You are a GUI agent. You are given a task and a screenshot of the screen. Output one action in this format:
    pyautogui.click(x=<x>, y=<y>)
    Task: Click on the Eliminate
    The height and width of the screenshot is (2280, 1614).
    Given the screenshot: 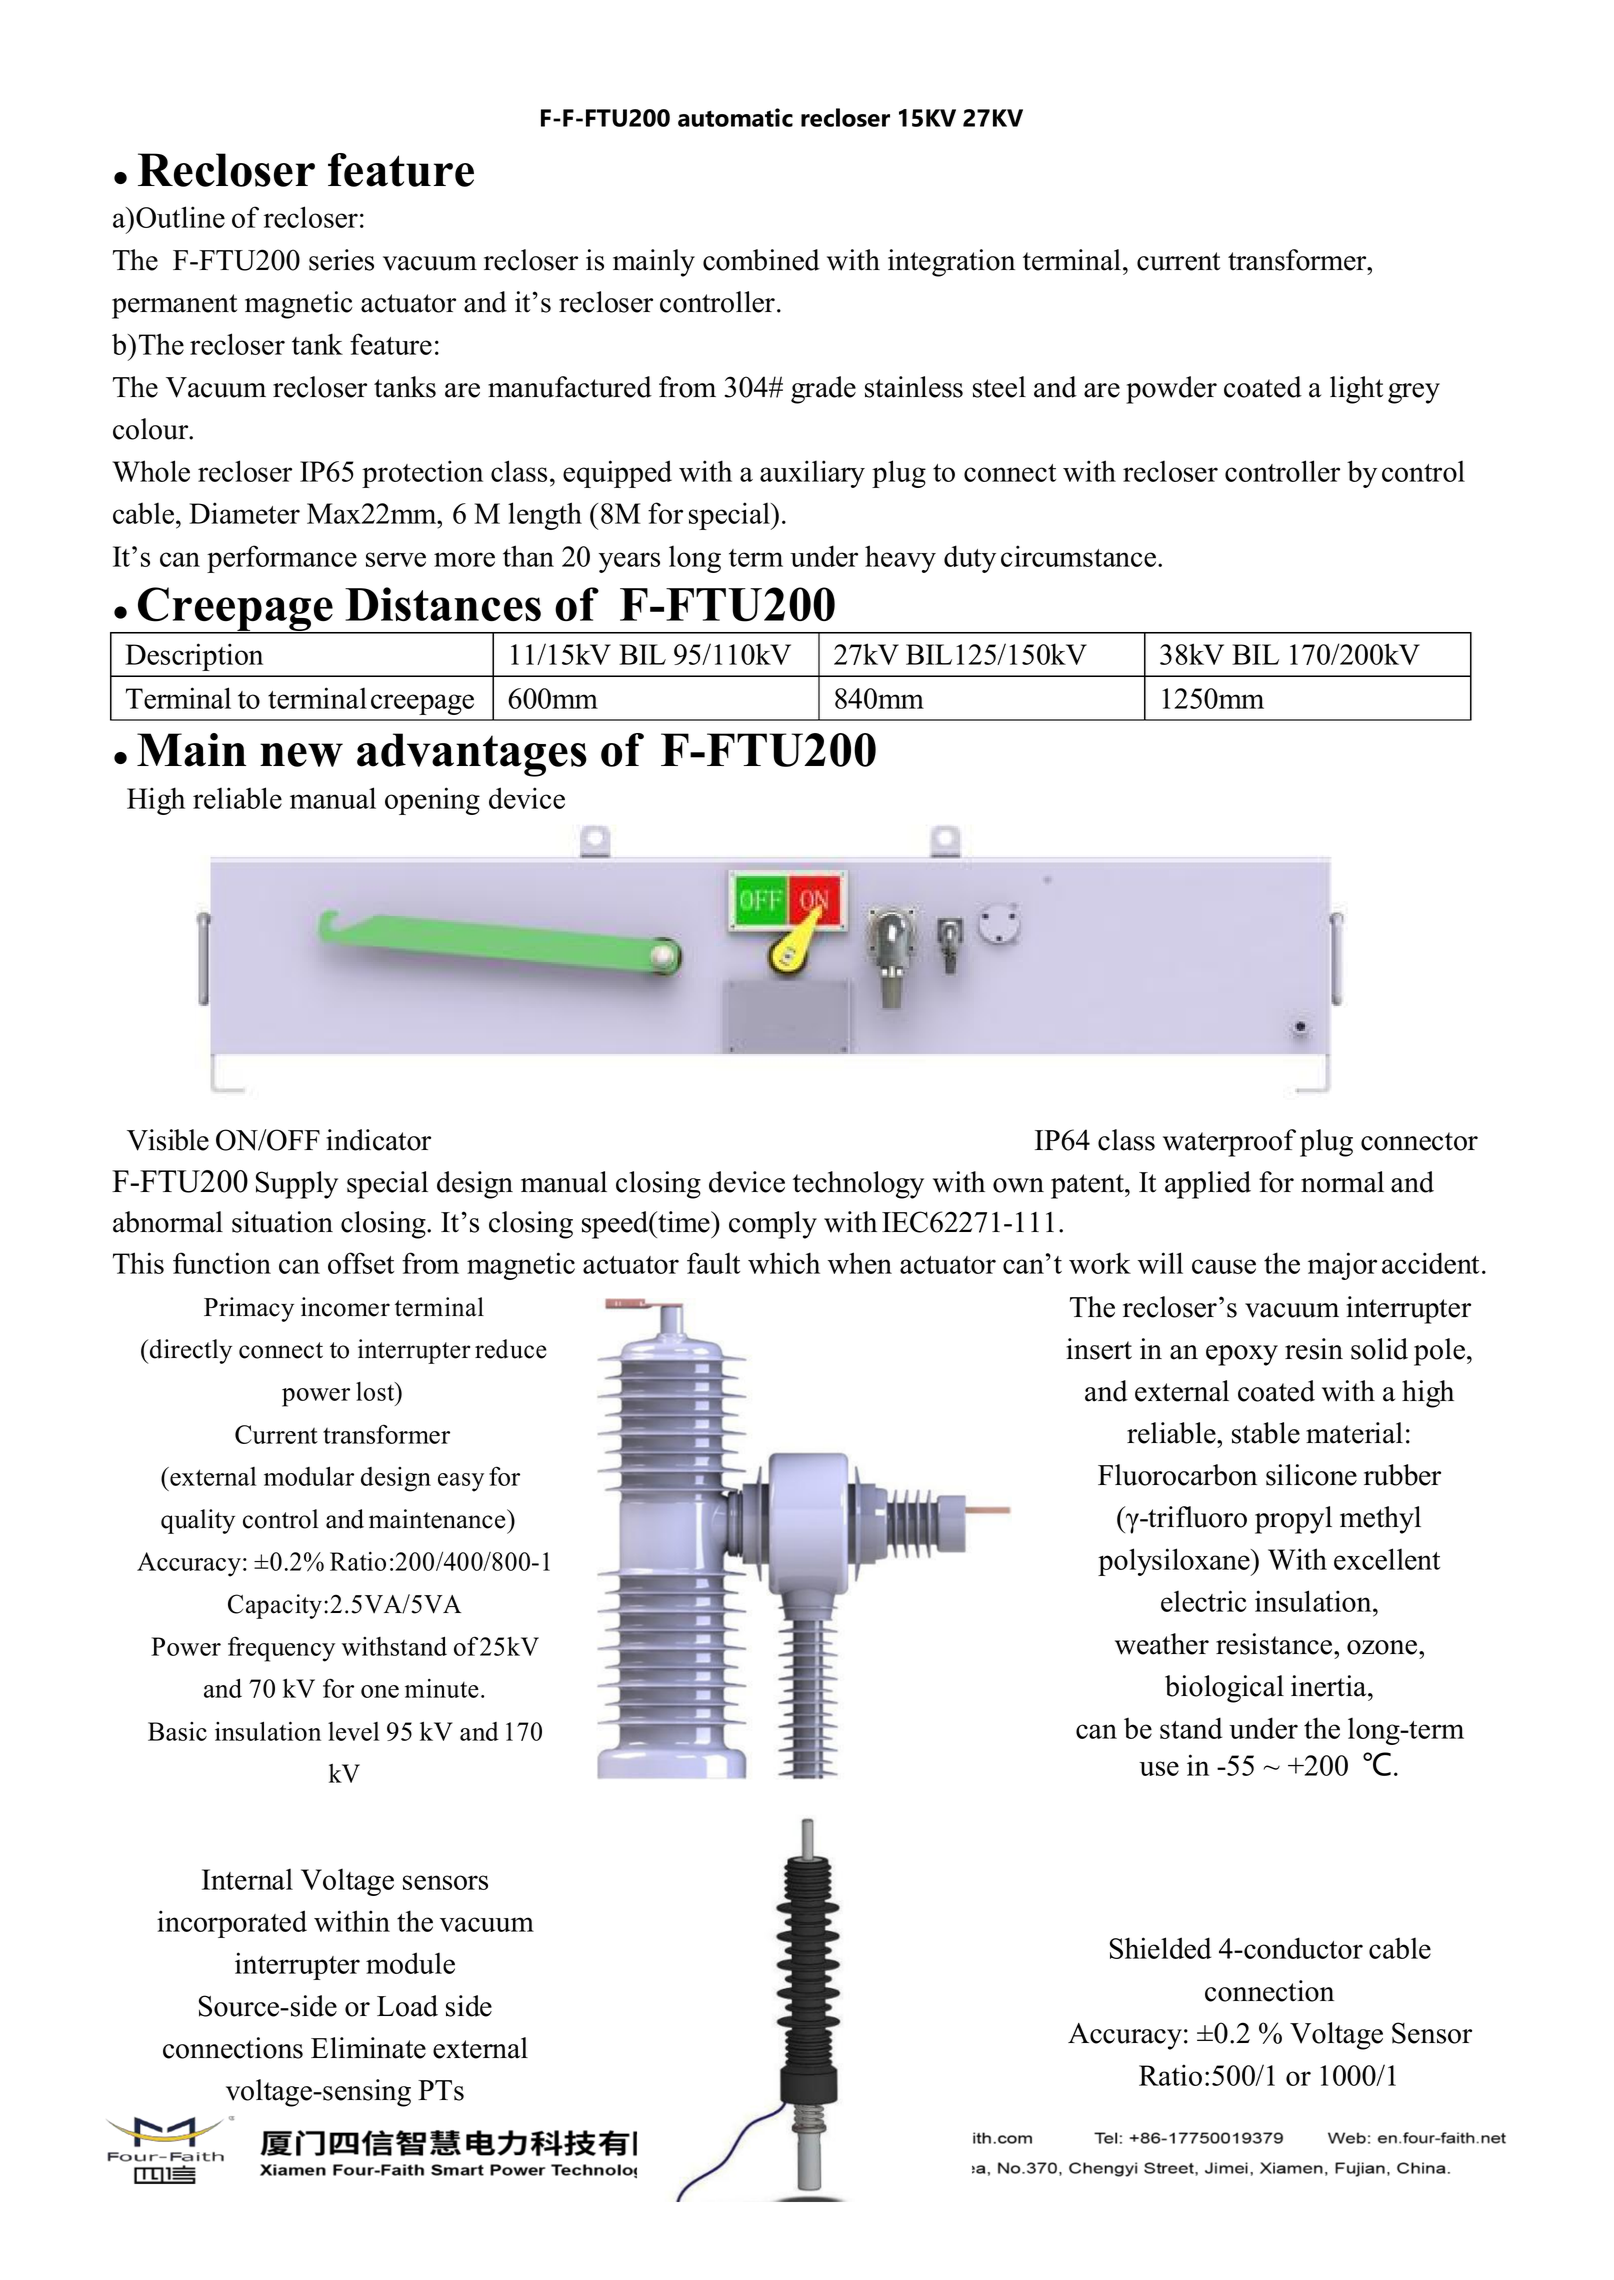 What is the action you would take?
    pyautogui.click(x=368, y=2048)
